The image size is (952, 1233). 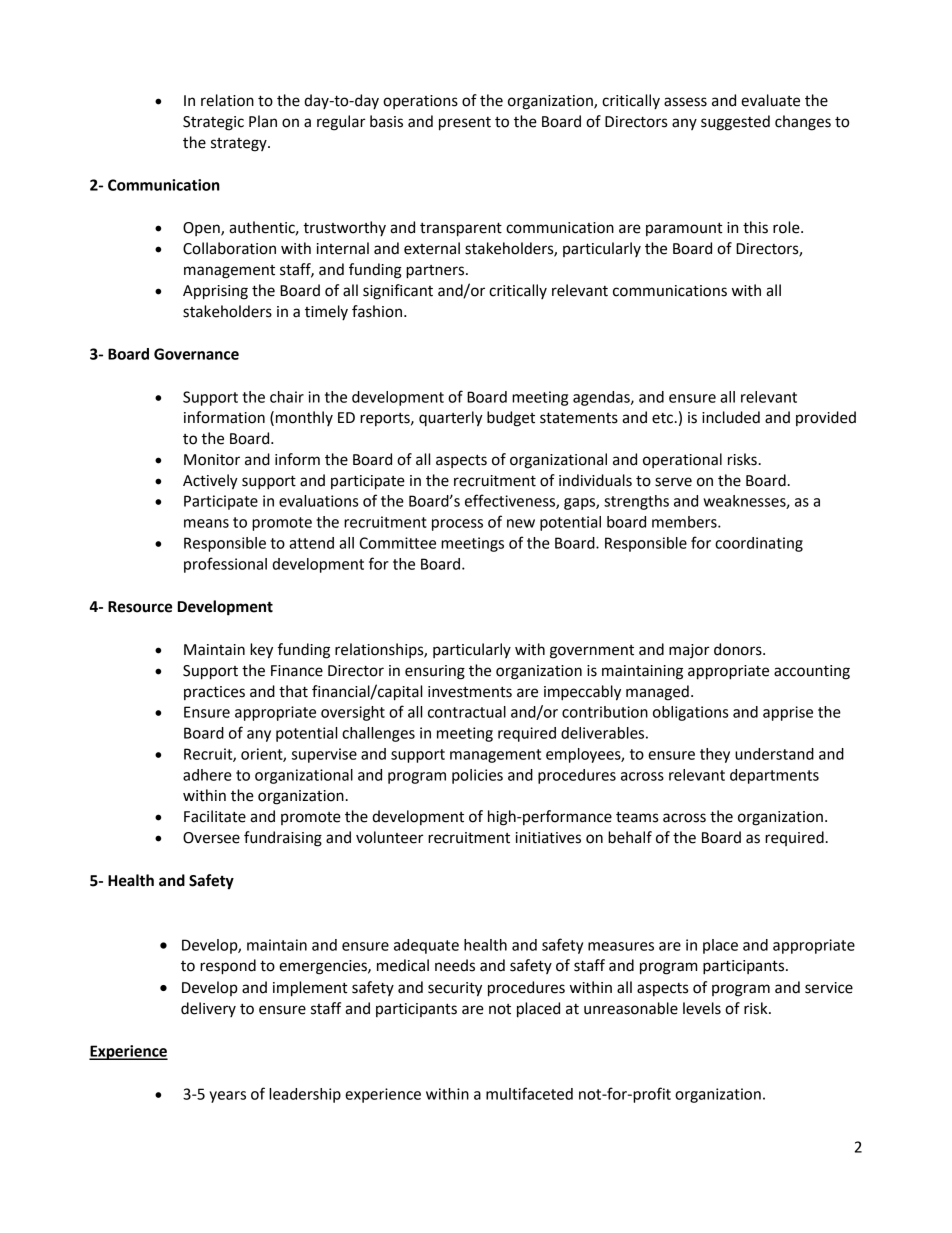 What do you see at coordinates (263, 121) in the screenshot?
I see `Plan` at bounding box center [263, 121].
